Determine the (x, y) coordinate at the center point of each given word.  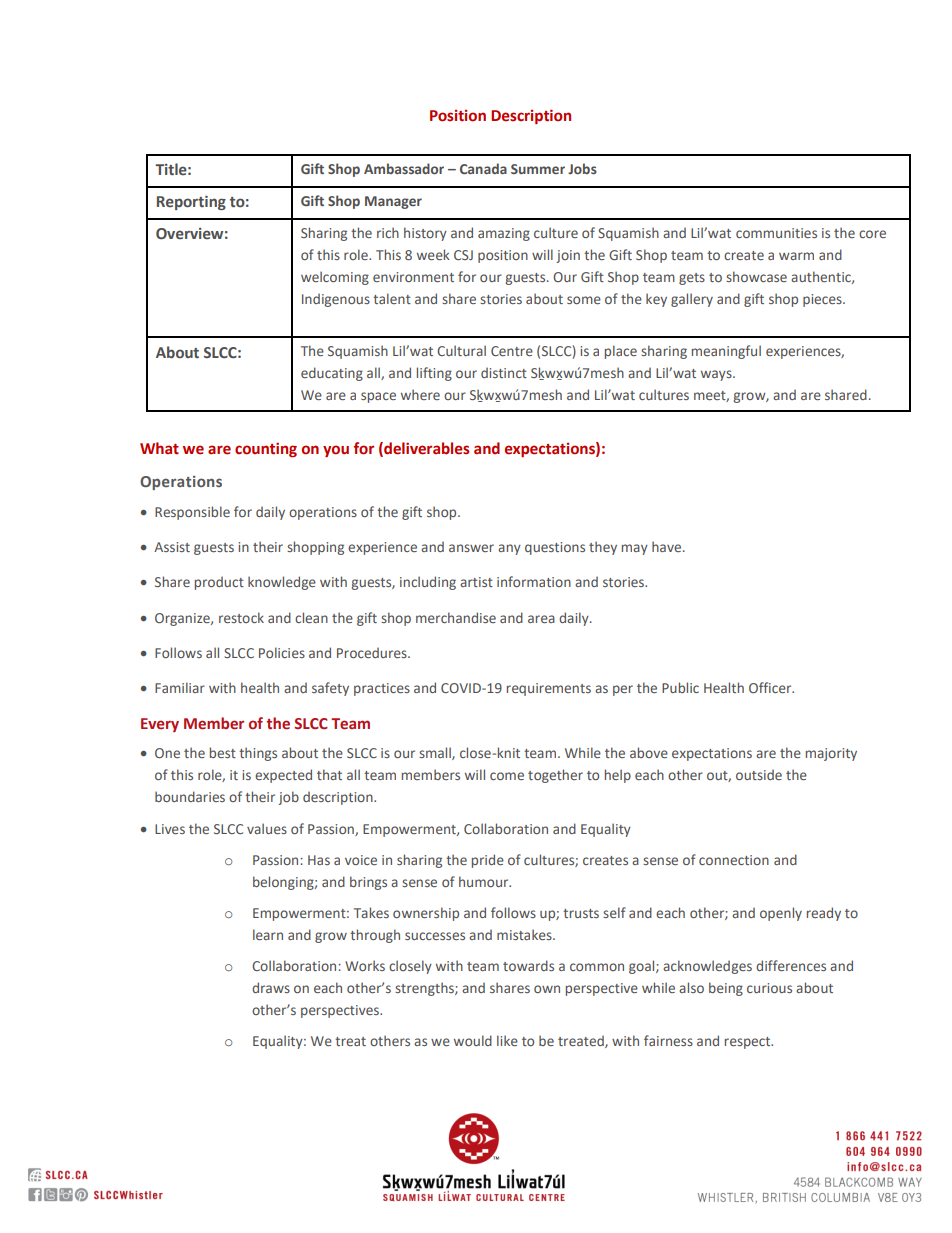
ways (717, 375)
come (507, 776)
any (509, 549)
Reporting (191, 202)
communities (776, 233)
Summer (538, 169)
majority (831, 754)
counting (266, 449)
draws (271, 987)
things (258, 754)
